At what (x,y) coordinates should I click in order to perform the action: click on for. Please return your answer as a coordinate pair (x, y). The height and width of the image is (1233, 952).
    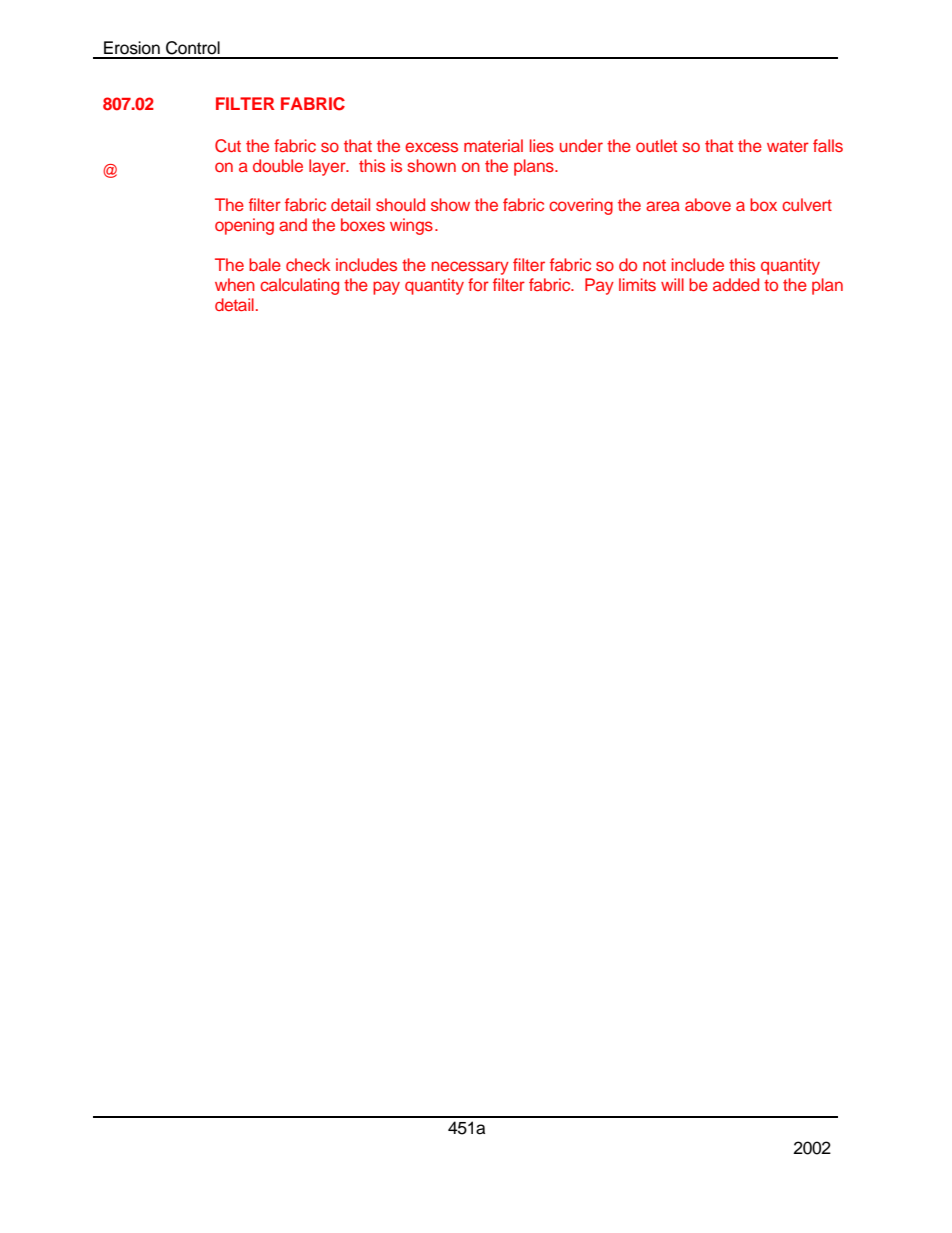
    Looking at the image, I should click on (478, 284).
